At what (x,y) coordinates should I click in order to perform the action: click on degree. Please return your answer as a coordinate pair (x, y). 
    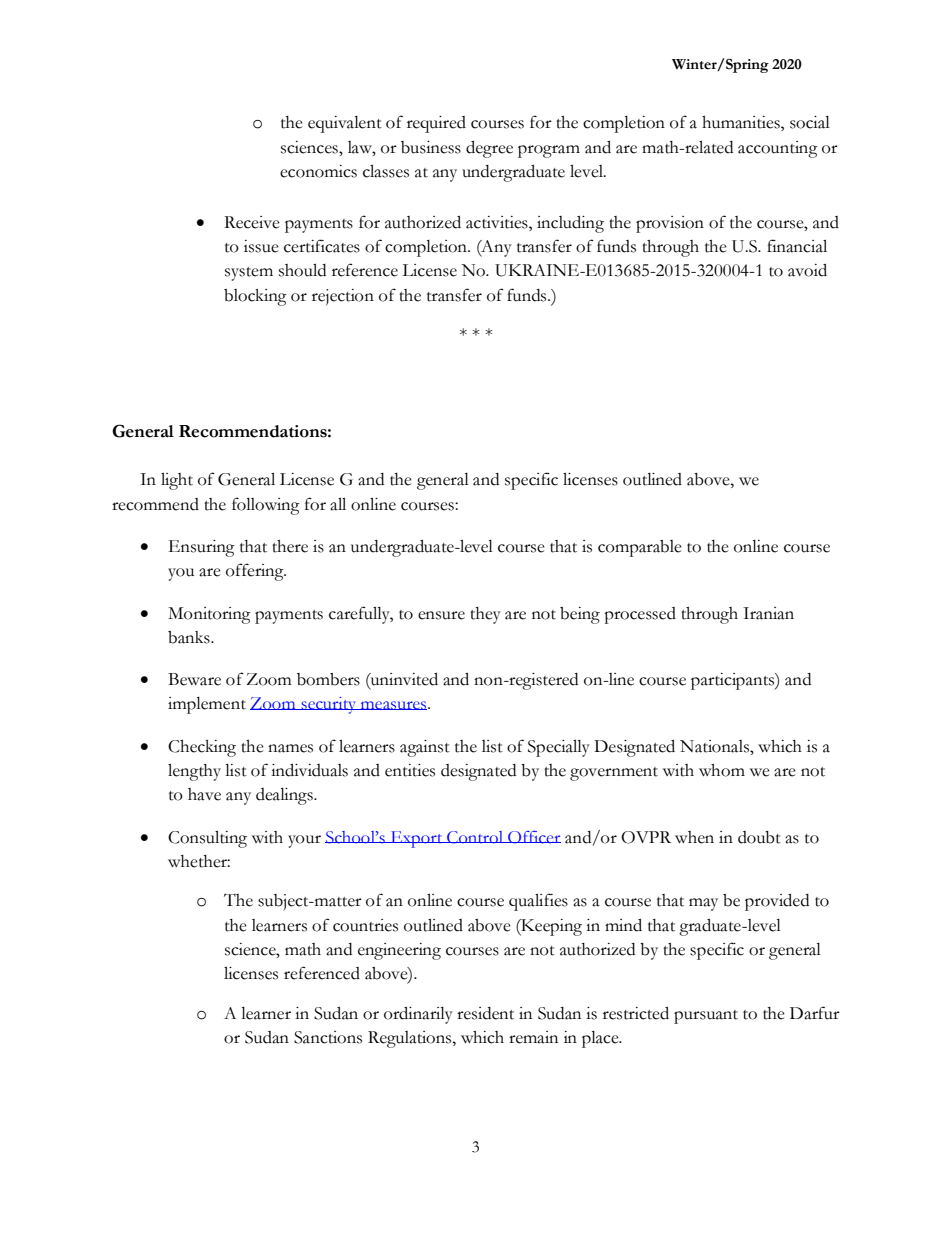
    Looking at the image, I should click on (489, 149).
